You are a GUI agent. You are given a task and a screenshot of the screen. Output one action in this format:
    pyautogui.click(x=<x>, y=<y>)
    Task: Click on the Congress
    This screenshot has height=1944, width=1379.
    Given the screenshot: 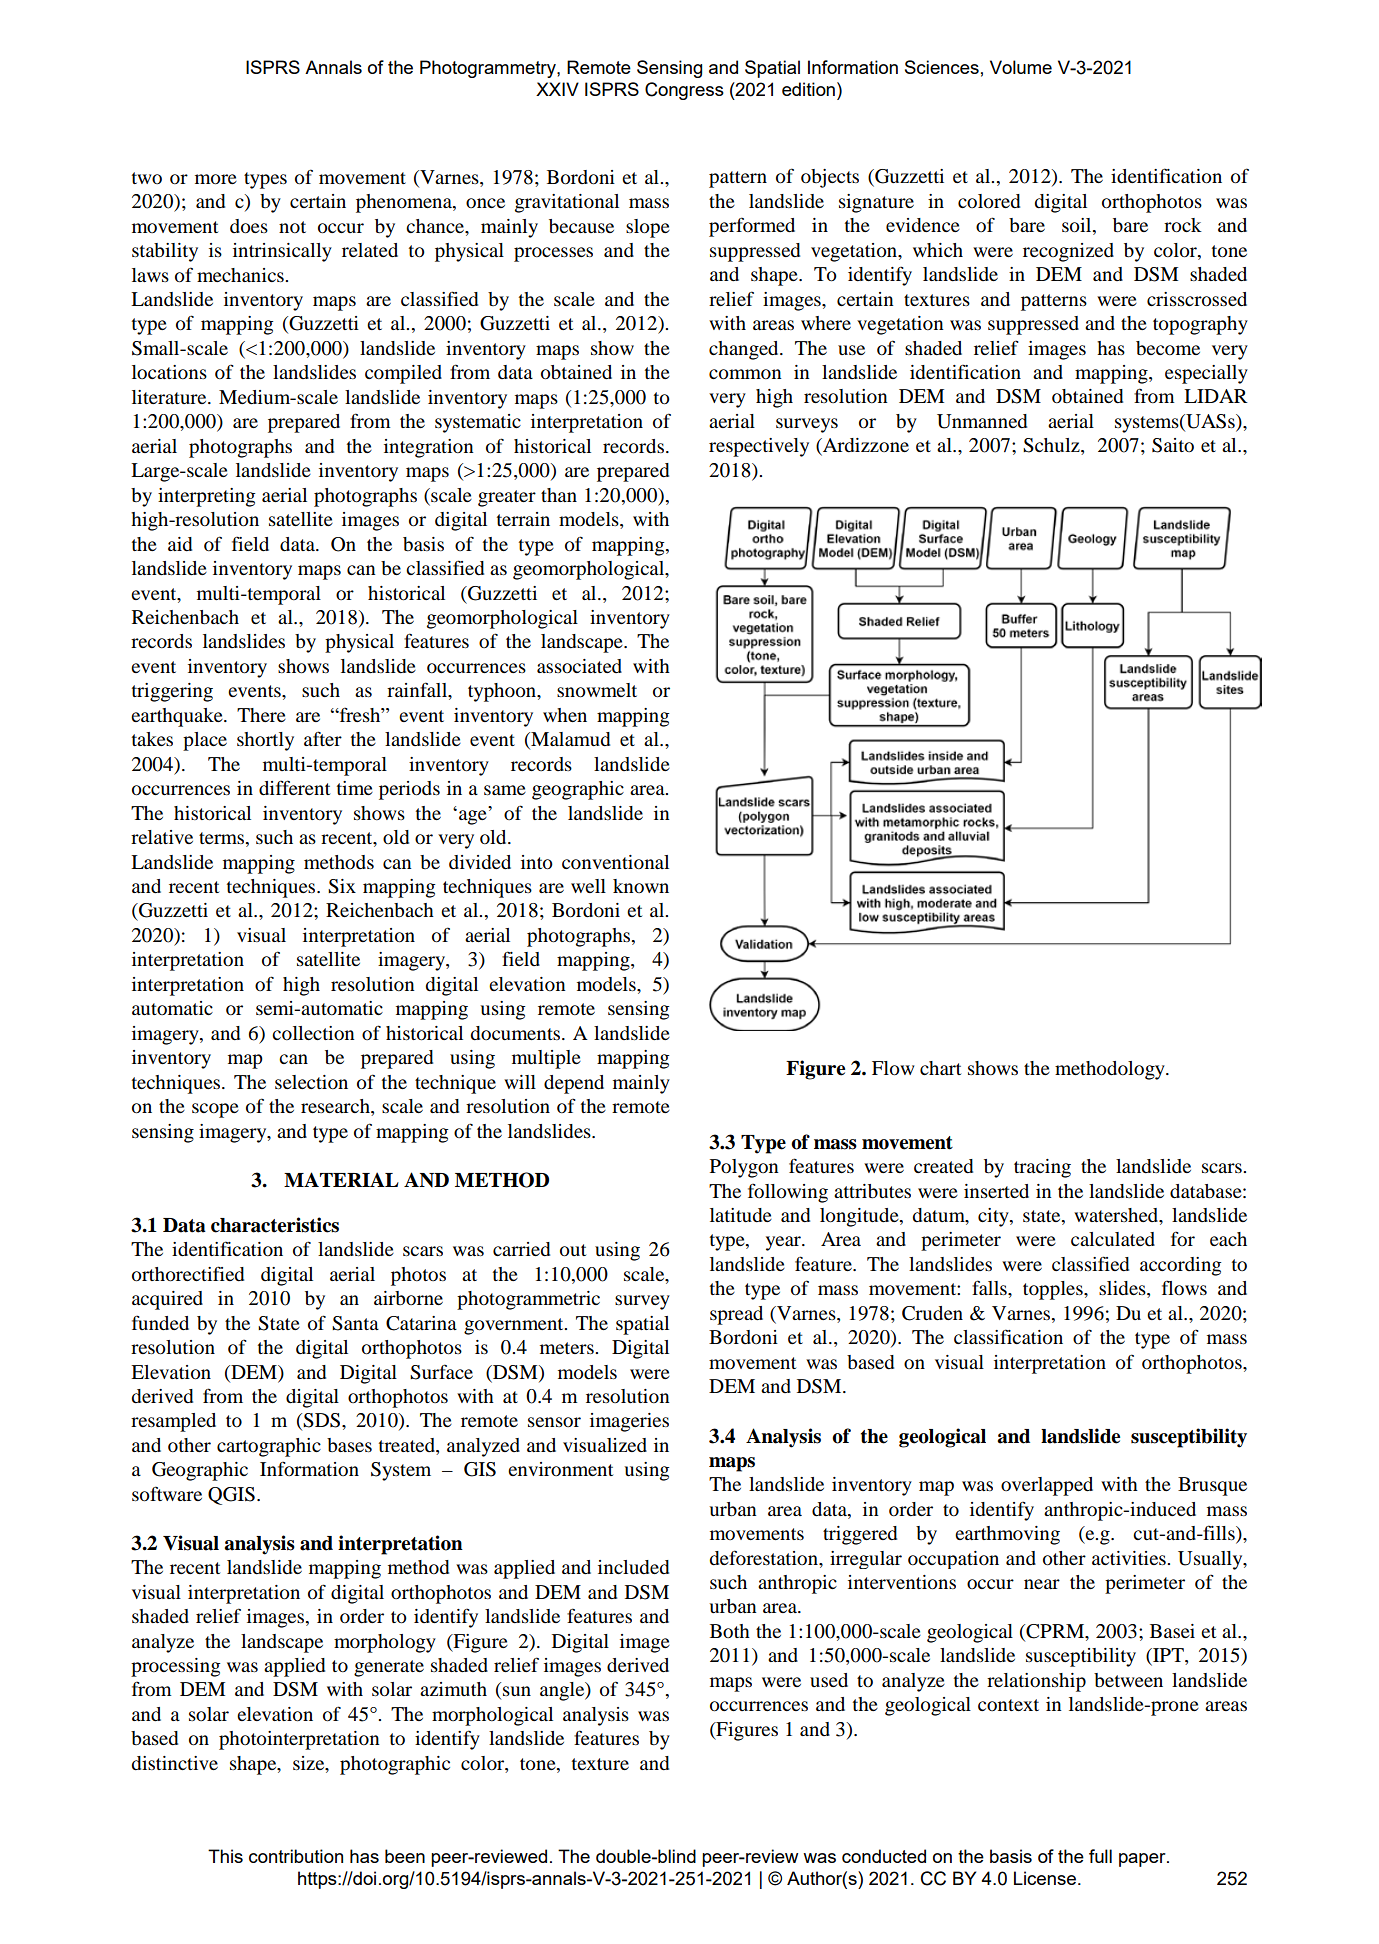 What is the action you would take?
    pyautogui.click(x=684, y=91)
